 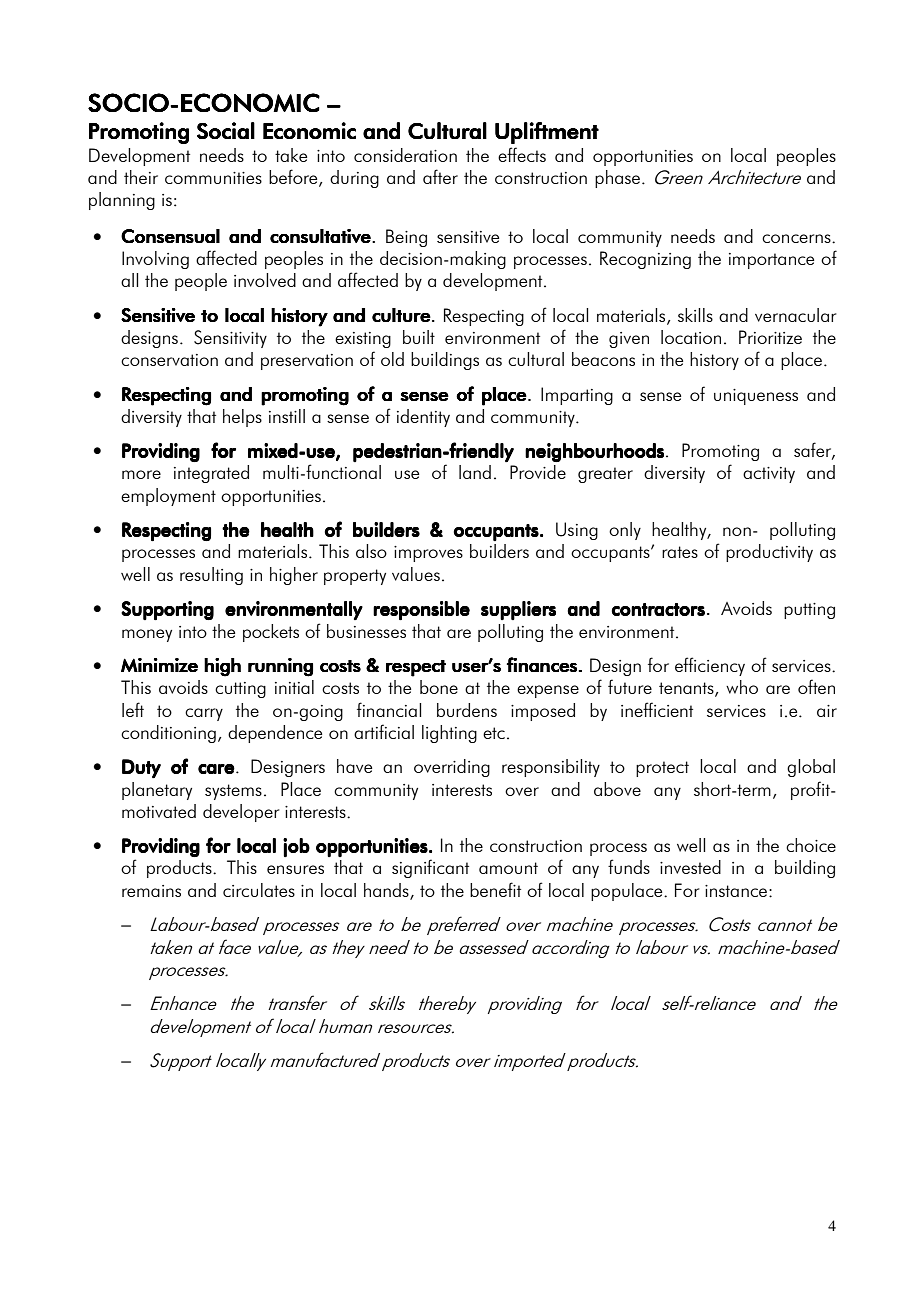 What do you see at coordinates (617, 179) in the document?
I see `phase` at bounding box center [617, 179].
